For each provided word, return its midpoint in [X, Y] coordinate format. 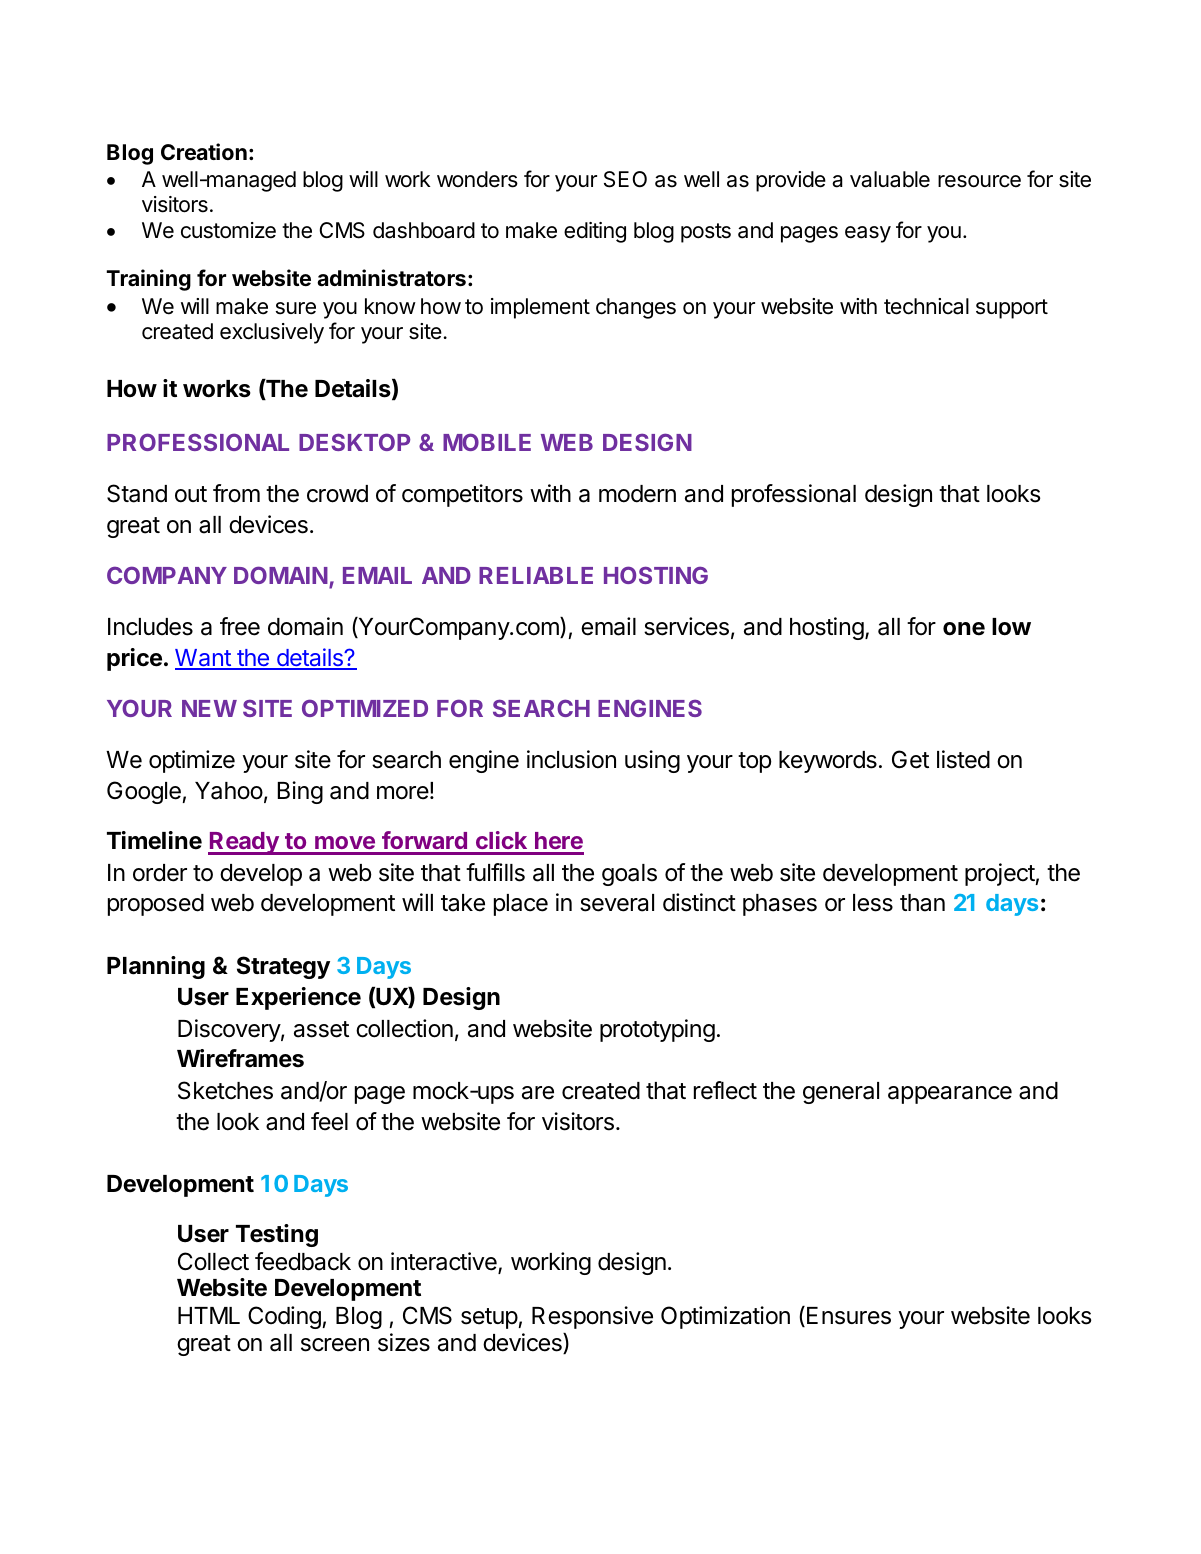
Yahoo [229, 791]
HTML [209, 1315]
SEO [625, 179]
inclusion [571, 759]
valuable [890, 179]
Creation [204, 152]
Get [910, 759]
